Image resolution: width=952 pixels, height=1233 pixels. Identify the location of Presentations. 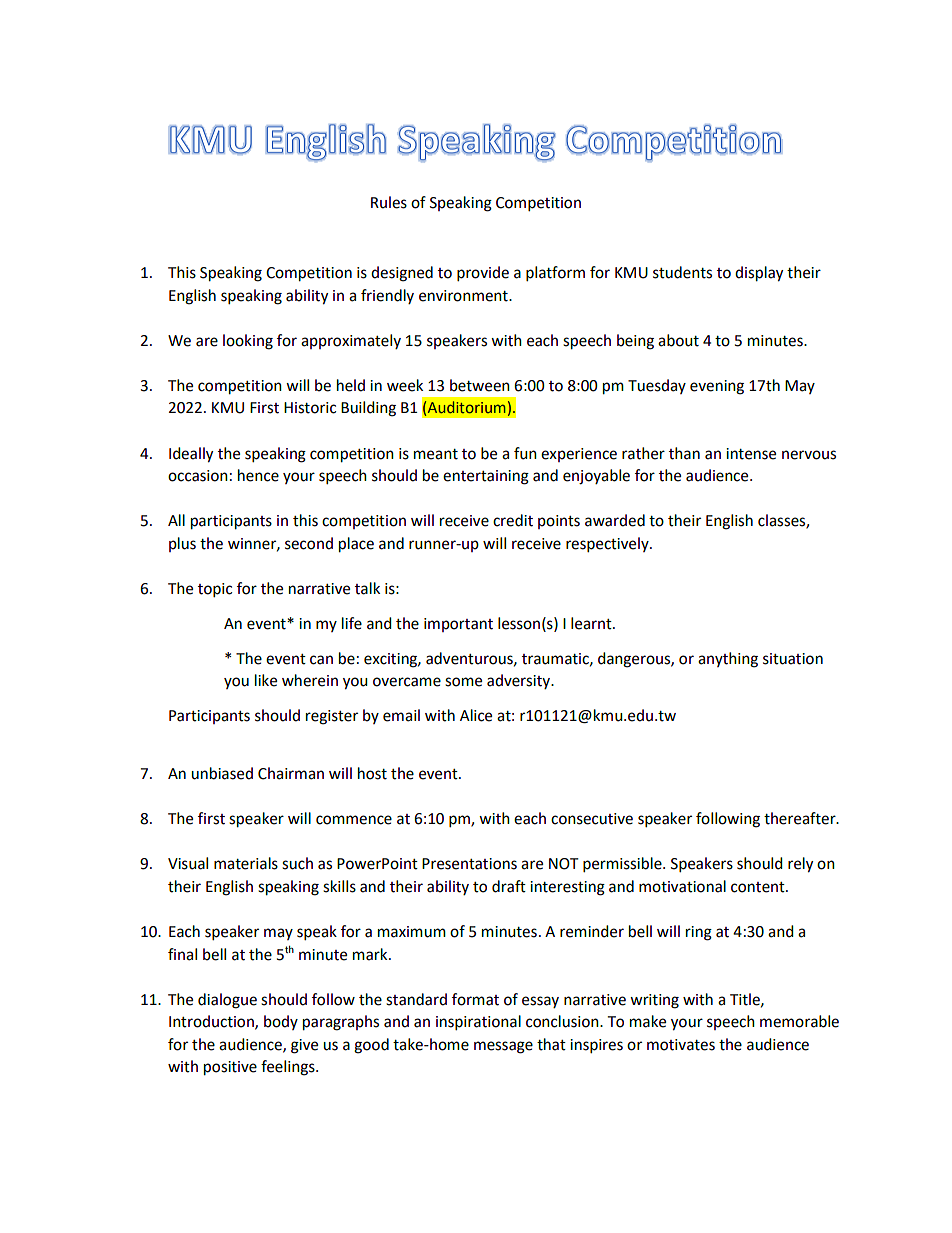
(469, 864).
